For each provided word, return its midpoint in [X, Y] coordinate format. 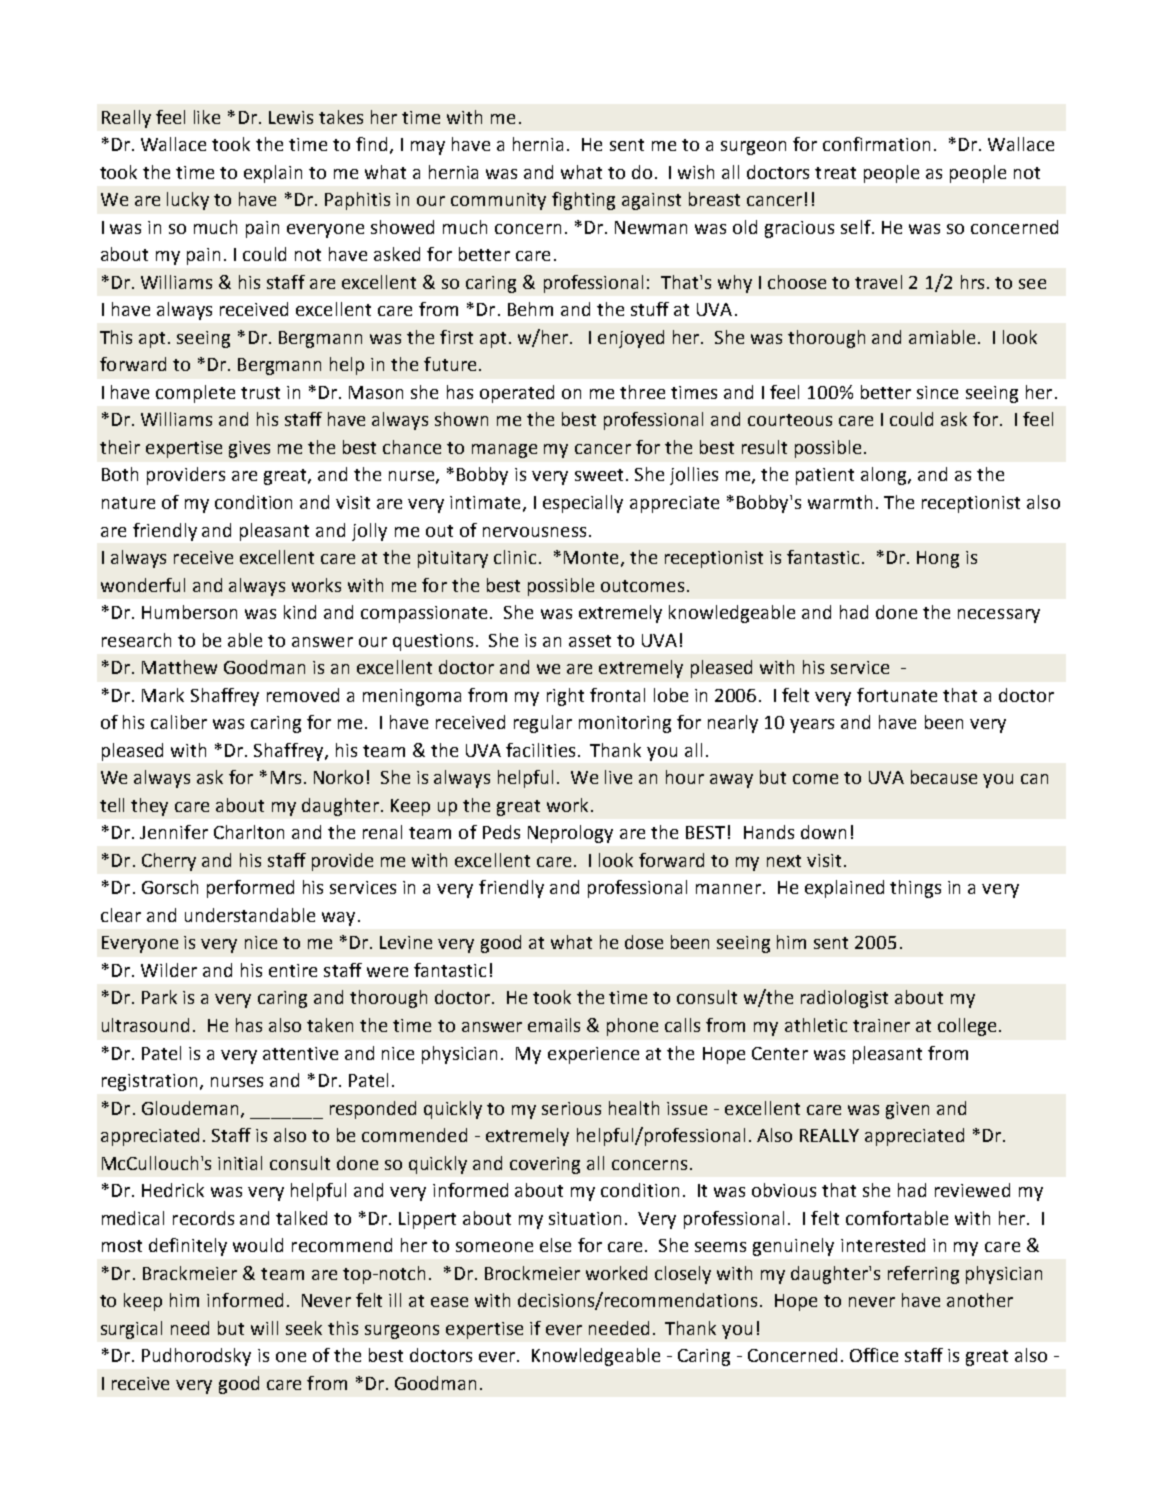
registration [149, 1082]
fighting [583, 201]
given [907, 1110]
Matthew [179, 667]
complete [195, 394]
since [937, 392]
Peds [501, 832]
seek [304, 1328]
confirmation [876, 144]
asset [590, 641]
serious [571, 1108]
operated [517, 394]
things [915, 889]
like [207, 117]
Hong [938, 559]
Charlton [249, 832]
